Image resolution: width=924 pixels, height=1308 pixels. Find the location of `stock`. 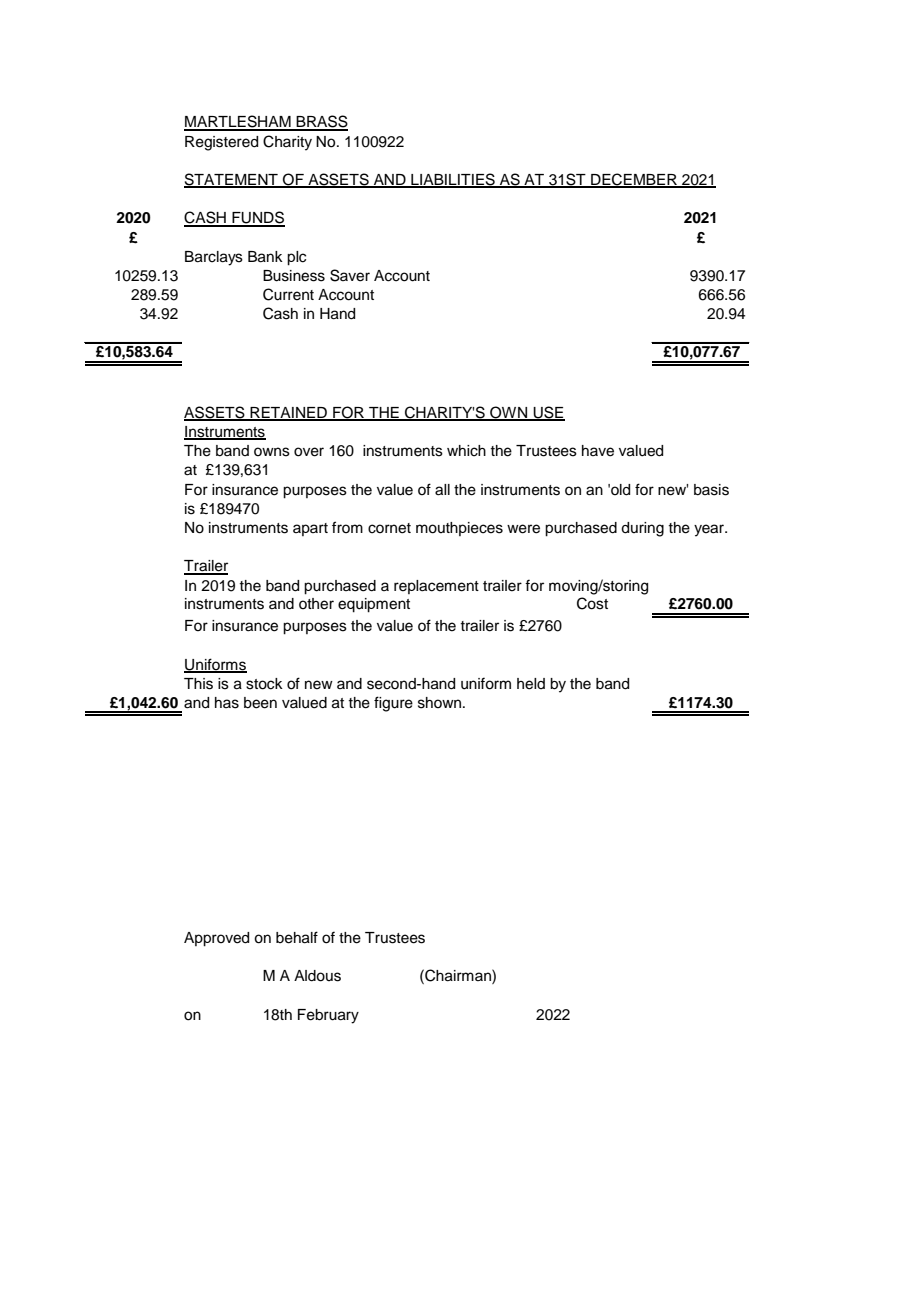

stock is located at coordinates (264, 684).
